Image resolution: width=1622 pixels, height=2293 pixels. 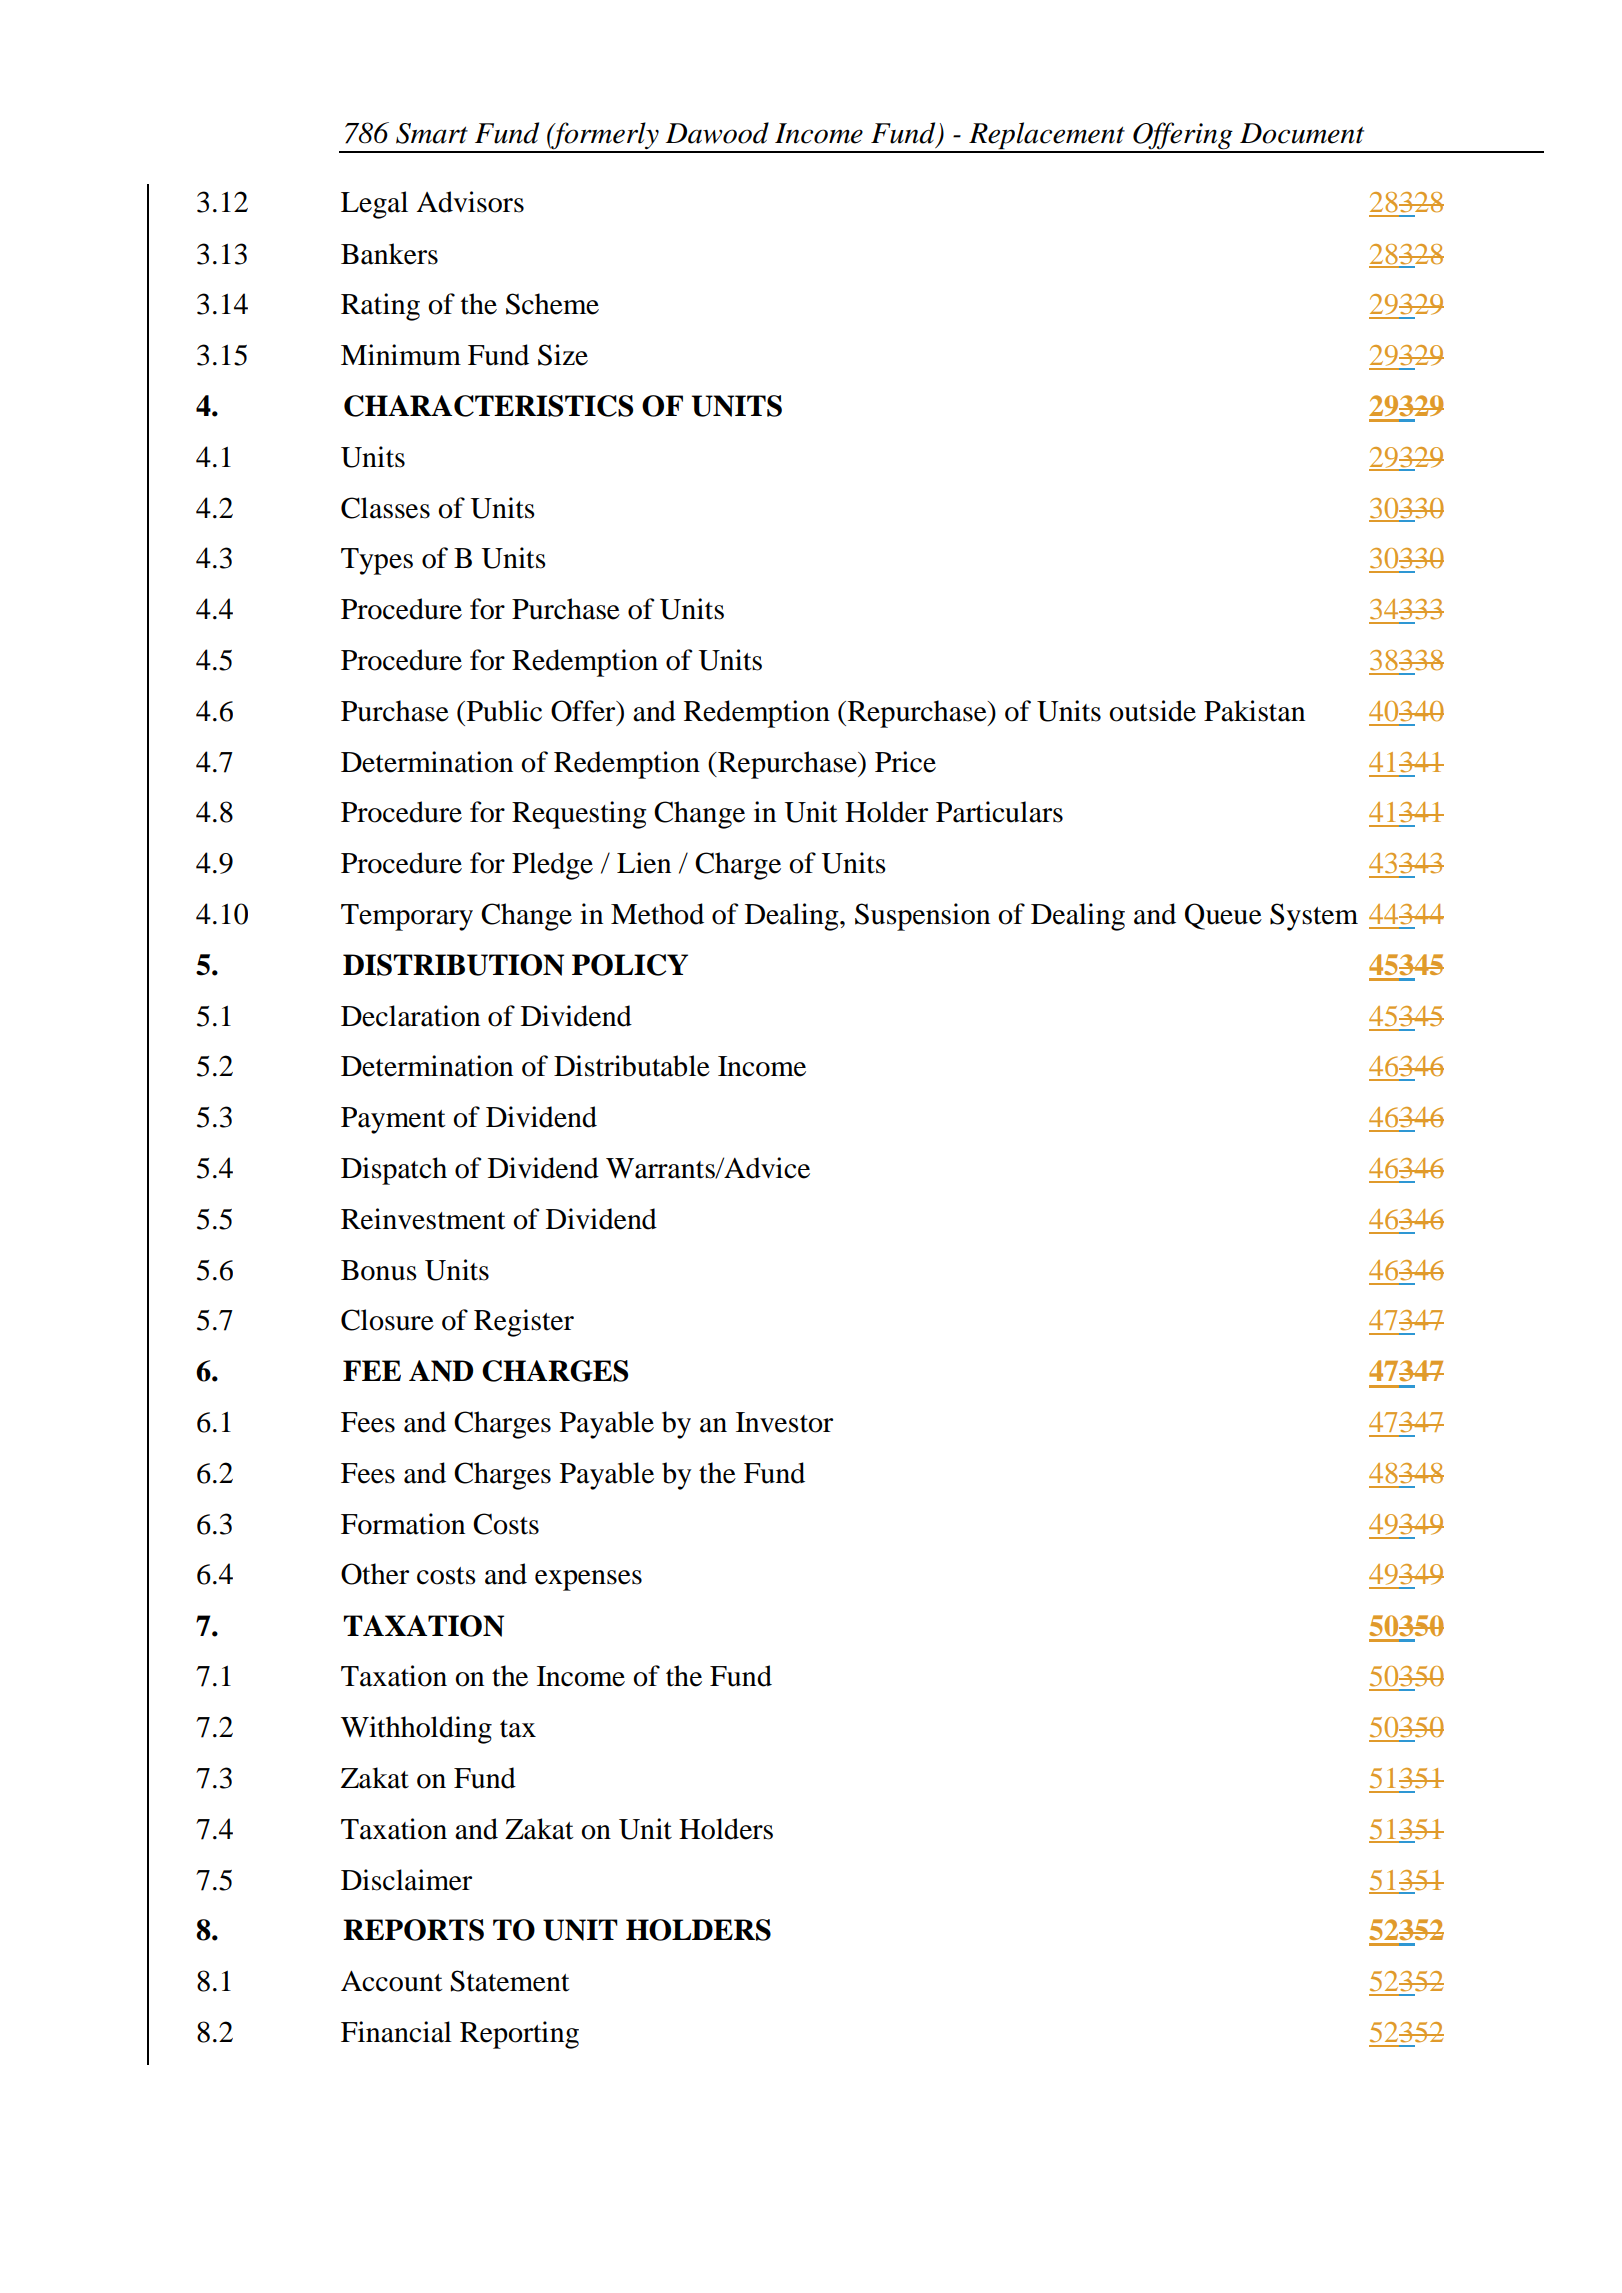 I want to click on Advisors, so click(x=470, y=202).
